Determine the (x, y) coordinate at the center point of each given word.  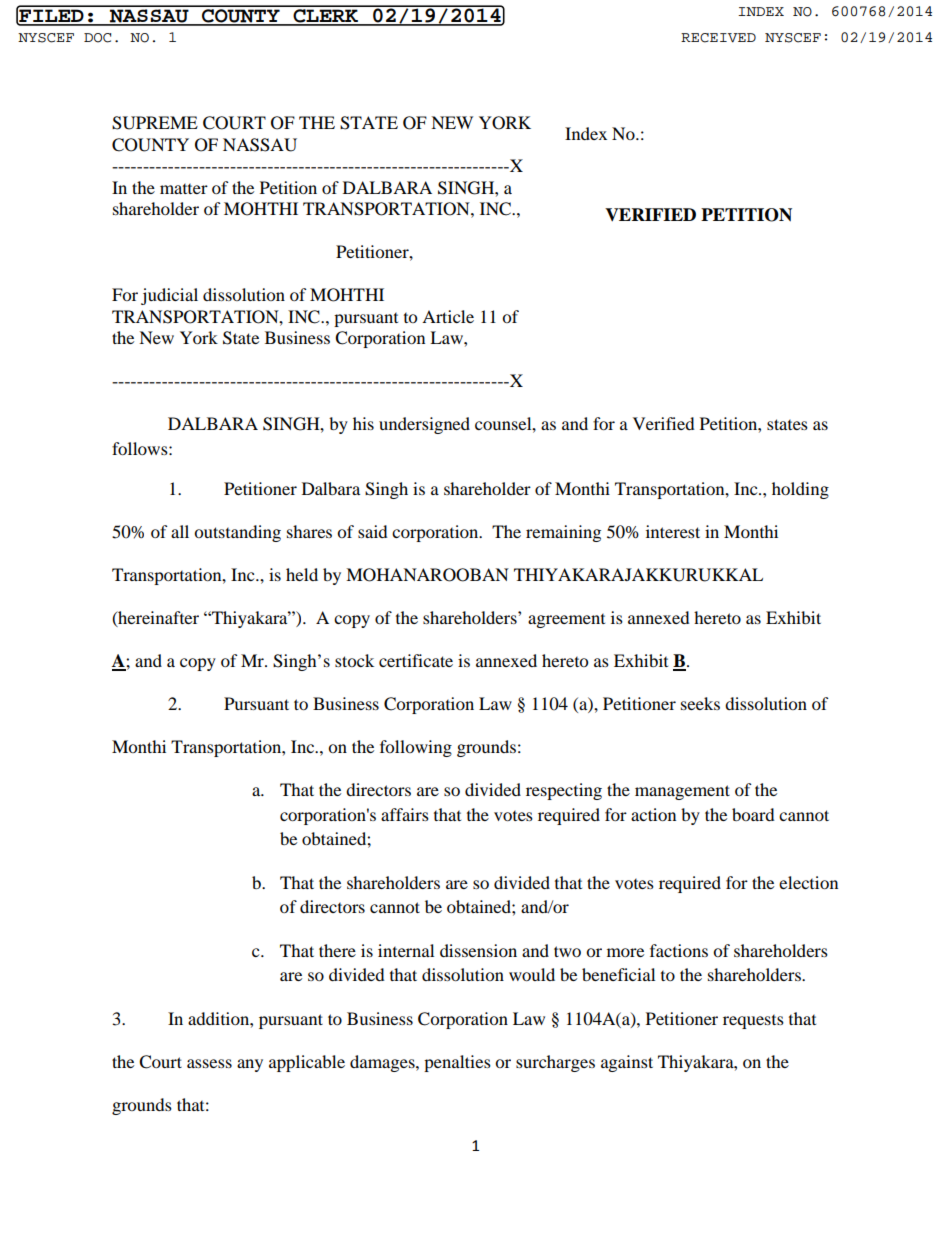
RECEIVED (718, 38)
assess (209, 1063)
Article (448, 316)
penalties (457, 1063)
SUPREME (155, 123)
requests (753, 1022)
